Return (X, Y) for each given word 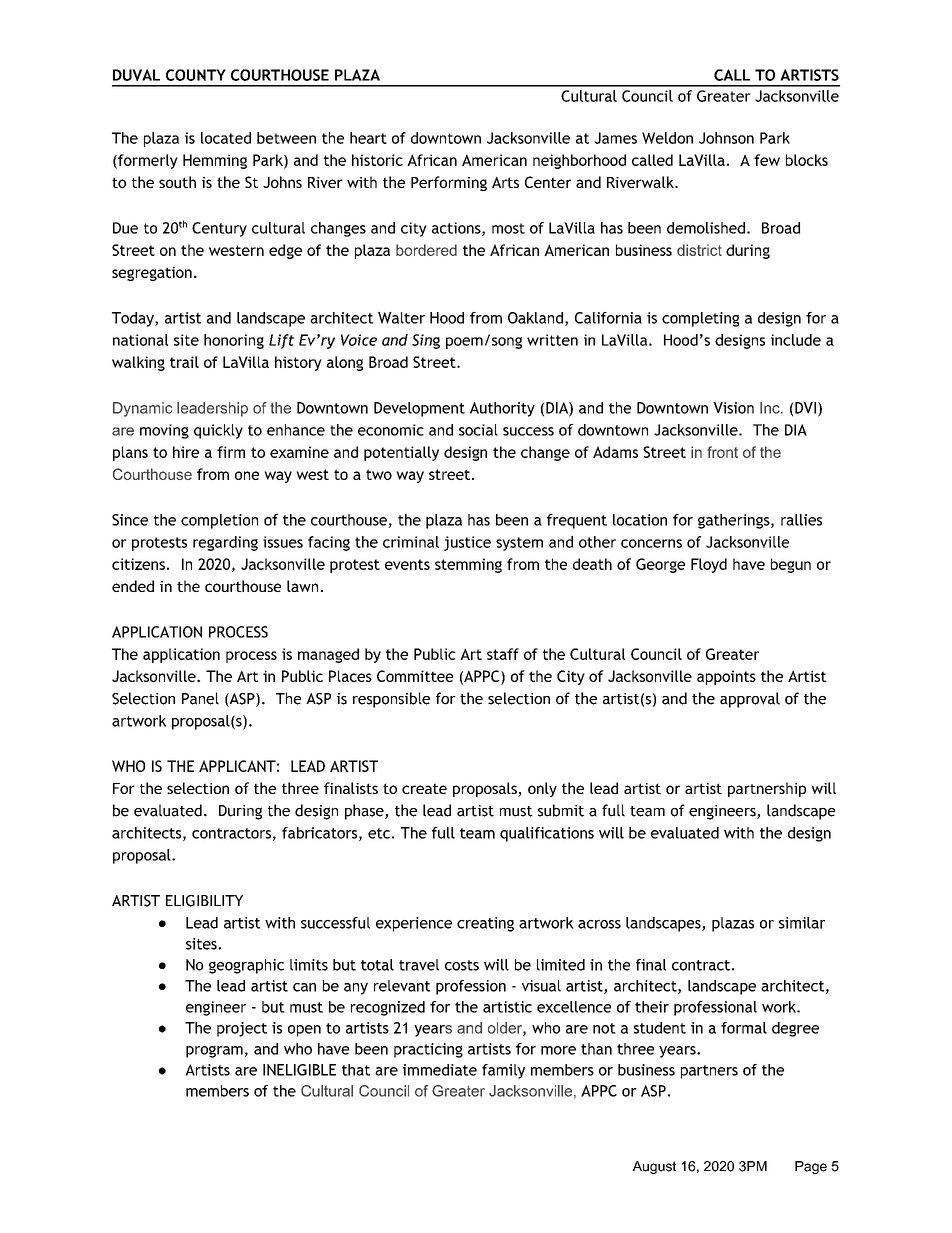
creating (485, 924)
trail (184, 362)
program (214, 1052)
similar (802, 923)
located (226, 138)
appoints (726, 677)
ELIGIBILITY (204, 901)
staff (503, 654)
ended (133, 586)
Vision (733, 408)
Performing (449, 183)
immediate (440, 1070)
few (767, 160)
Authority (502, 409)
